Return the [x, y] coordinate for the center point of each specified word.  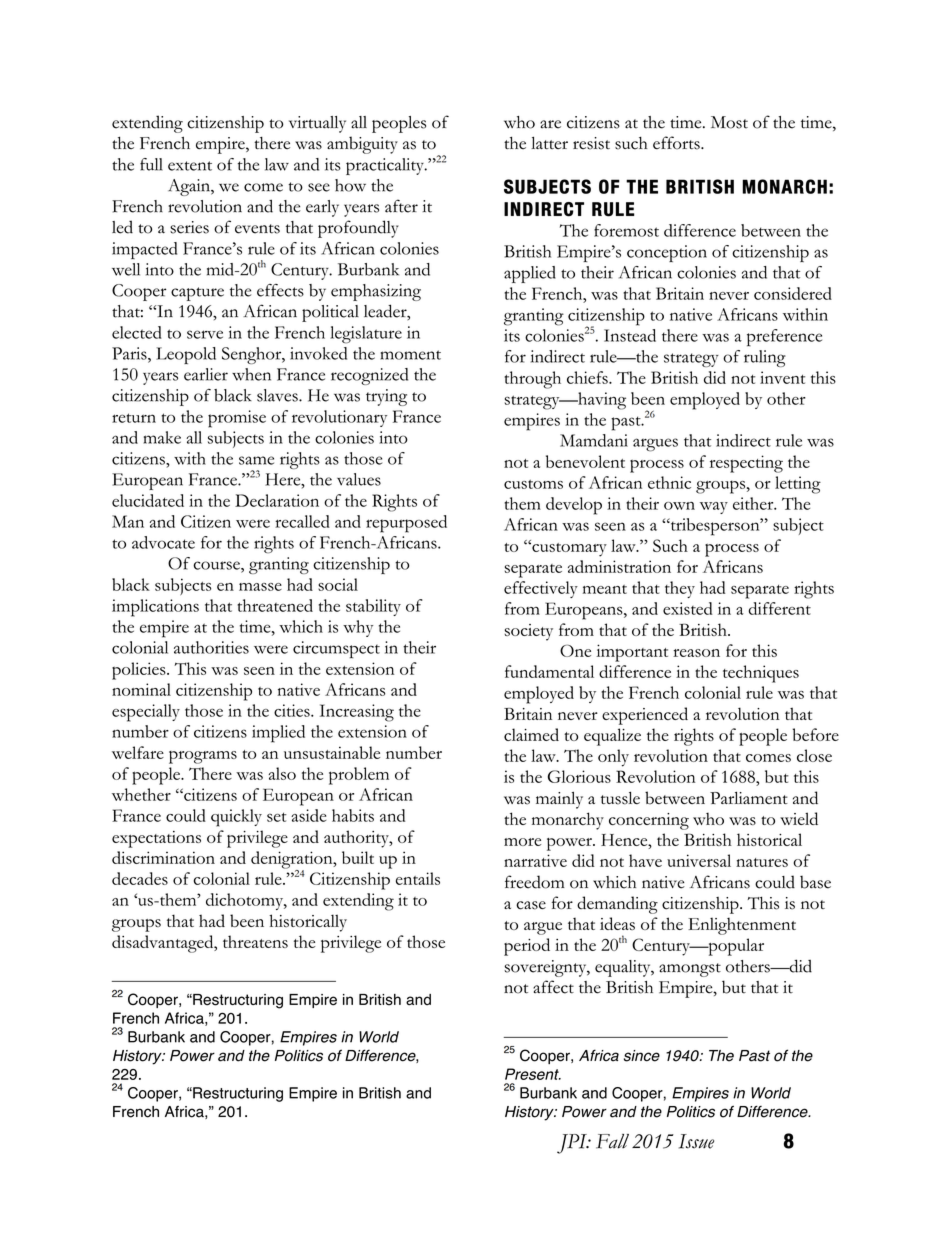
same [256, 460]
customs [533, 484]
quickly [236, 818]
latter [549, 143]
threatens [255, 941]
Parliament [749, 797]
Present [533, 1074]
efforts [677, 143]
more [522, 842]
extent [190, 166]
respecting [746, 464]
